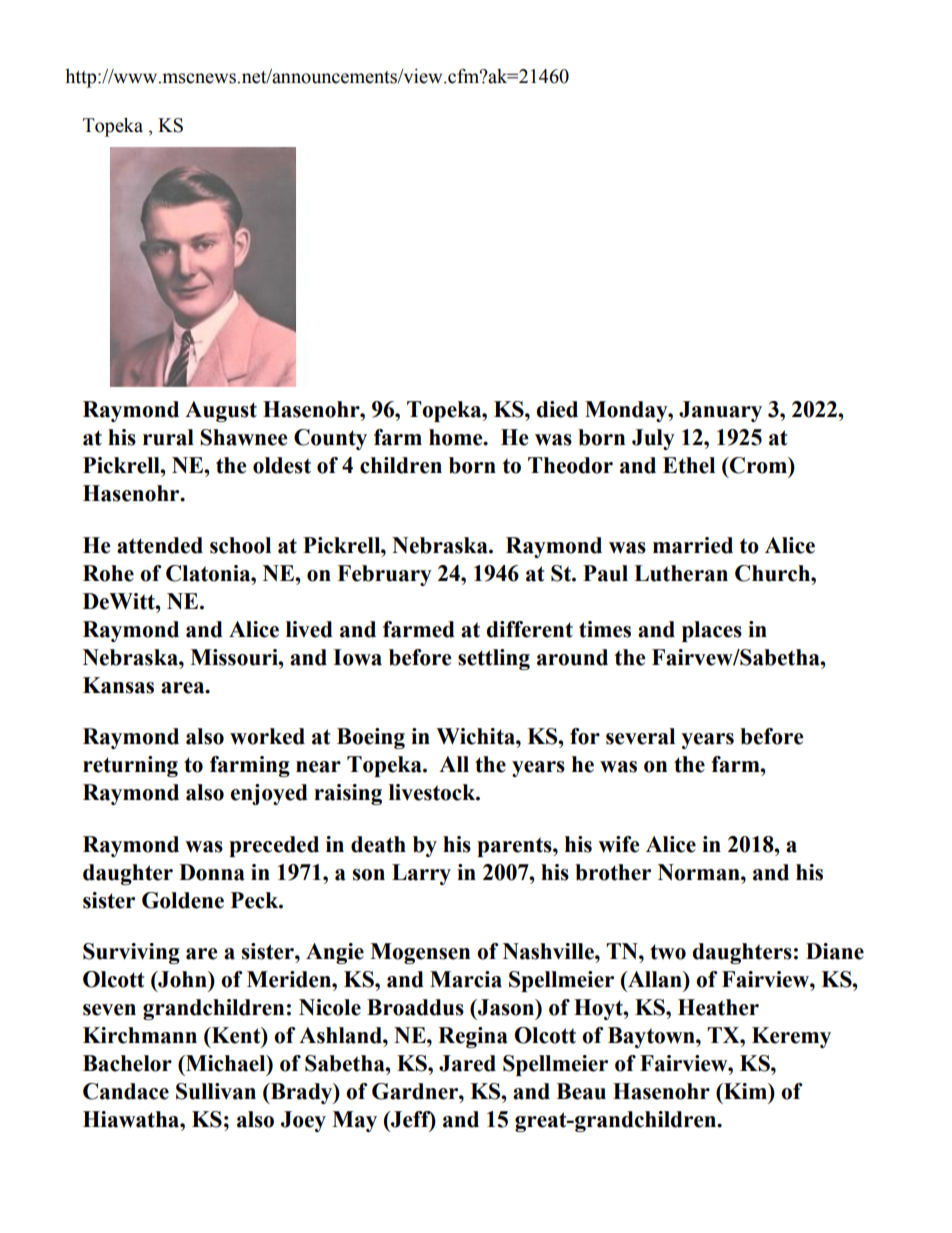  I want to click on Donna, so click(212, 872).
